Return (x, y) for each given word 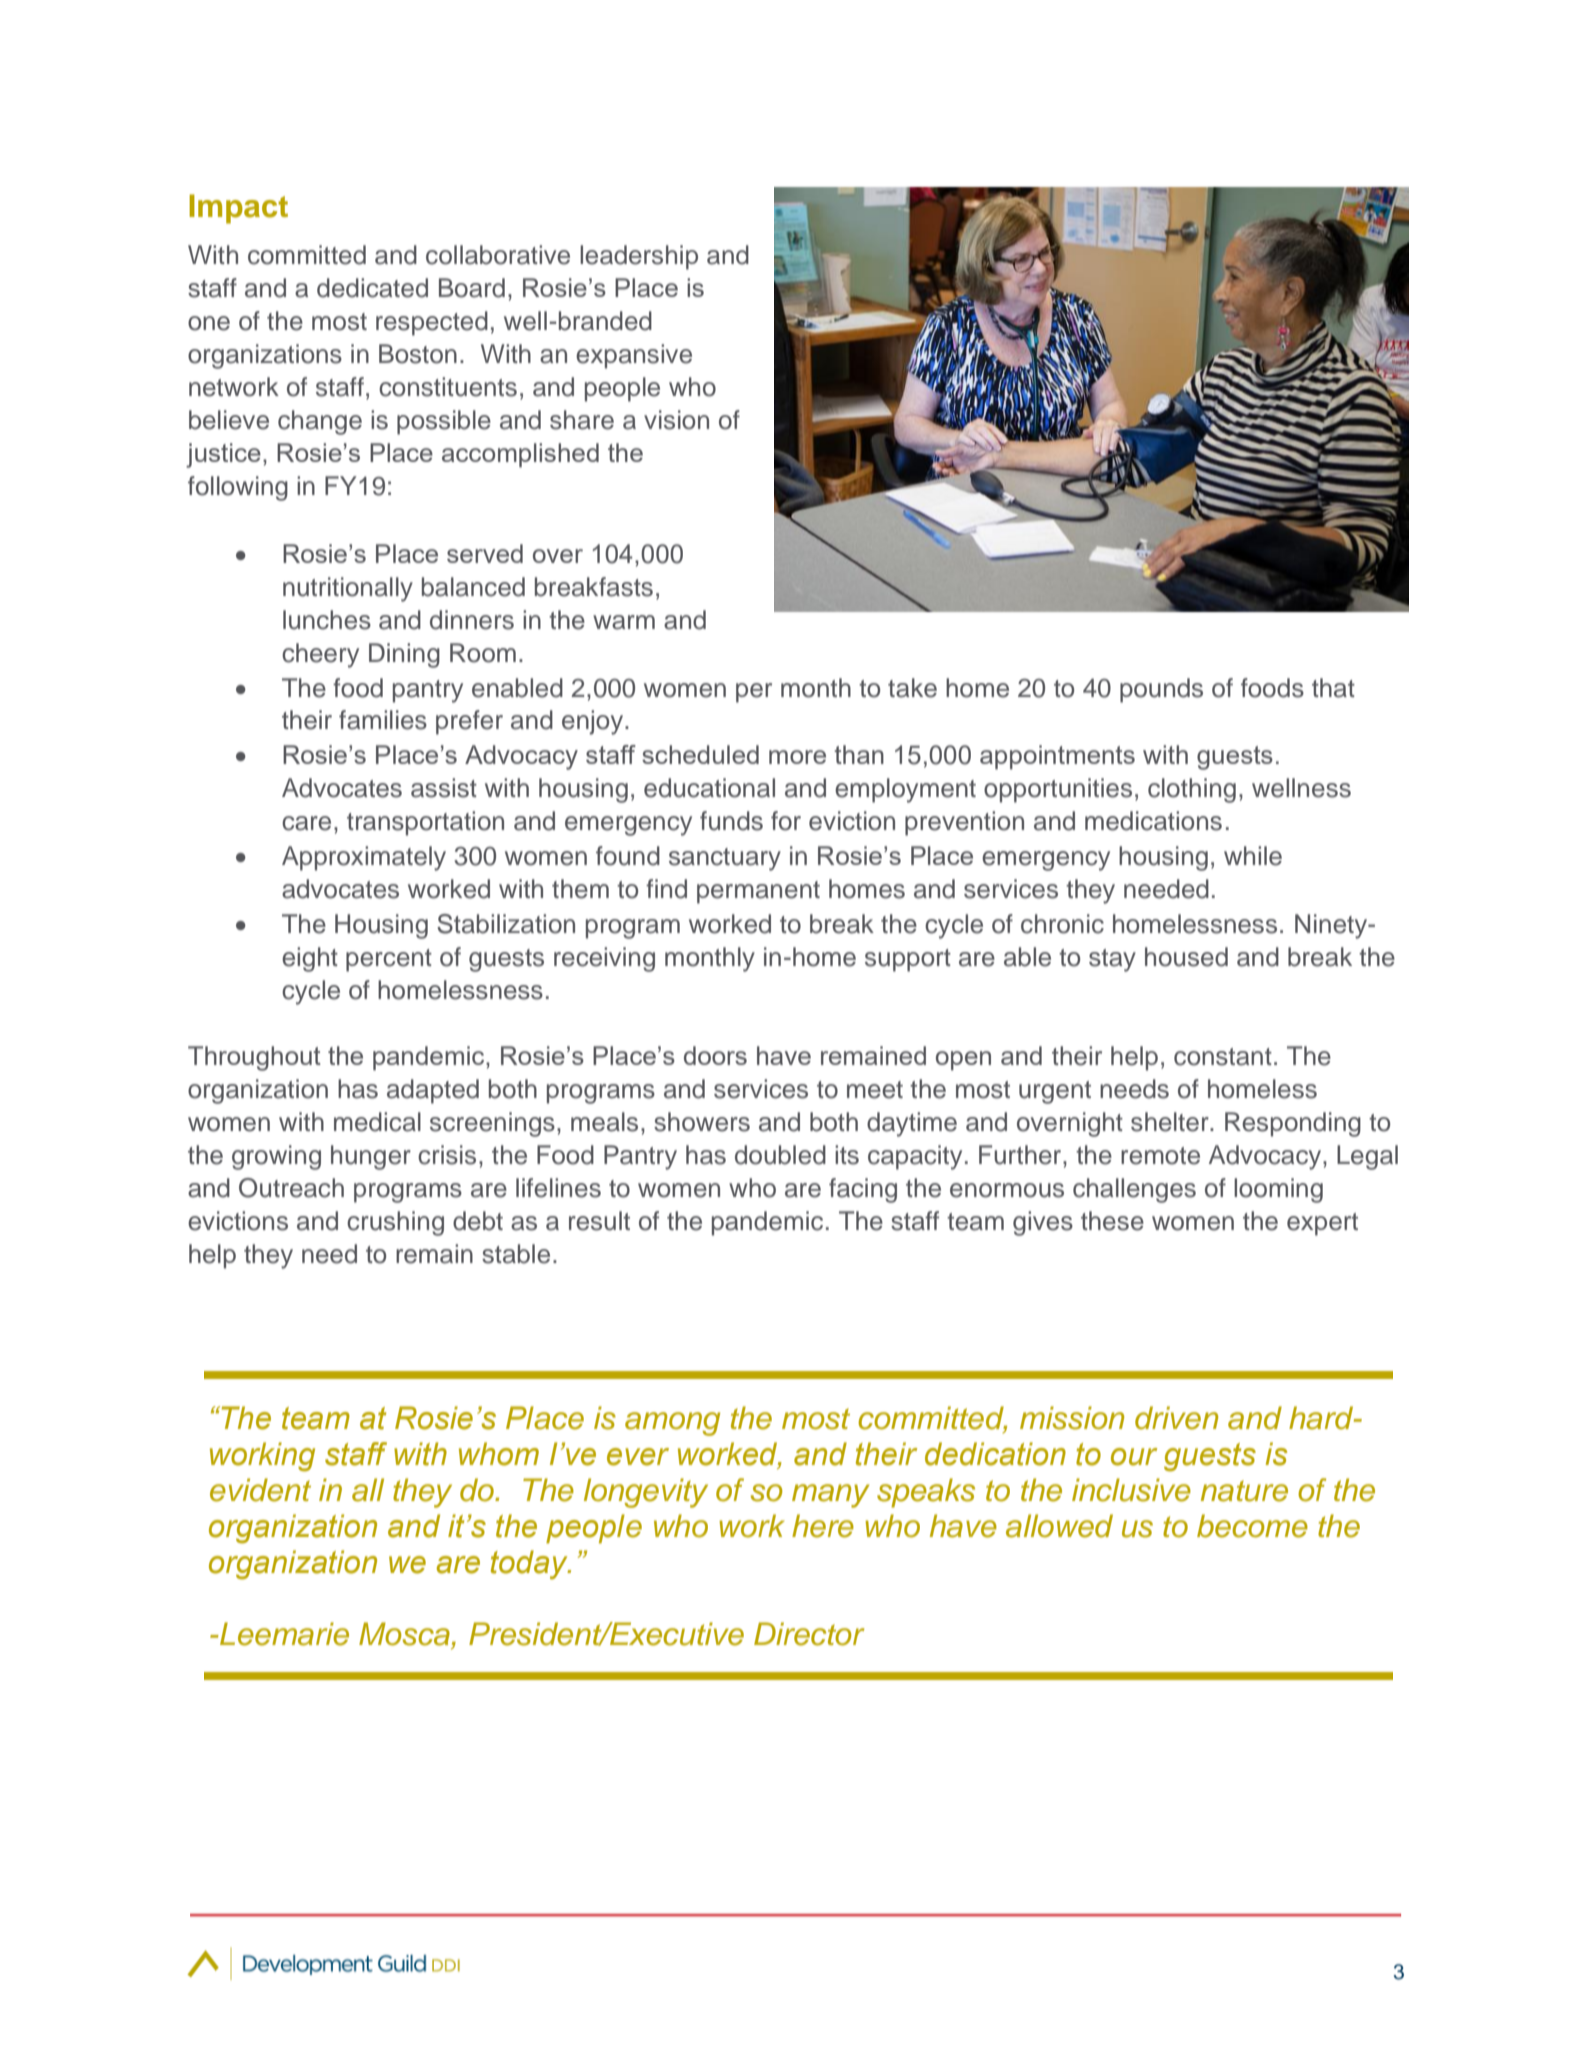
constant (1223, 1057)
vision (676, 420)
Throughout (254, 1058)
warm (624, 622)
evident (260, 1490)
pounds (1161, 690)
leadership (639, 257)
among (672, 1424)
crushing (395, 1223)
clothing (1192, 790)
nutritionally (348, 589)
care (306, 823)
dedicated (372, 288)
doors (715, 1055)
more (797, 757)
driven (1176, 1418)
